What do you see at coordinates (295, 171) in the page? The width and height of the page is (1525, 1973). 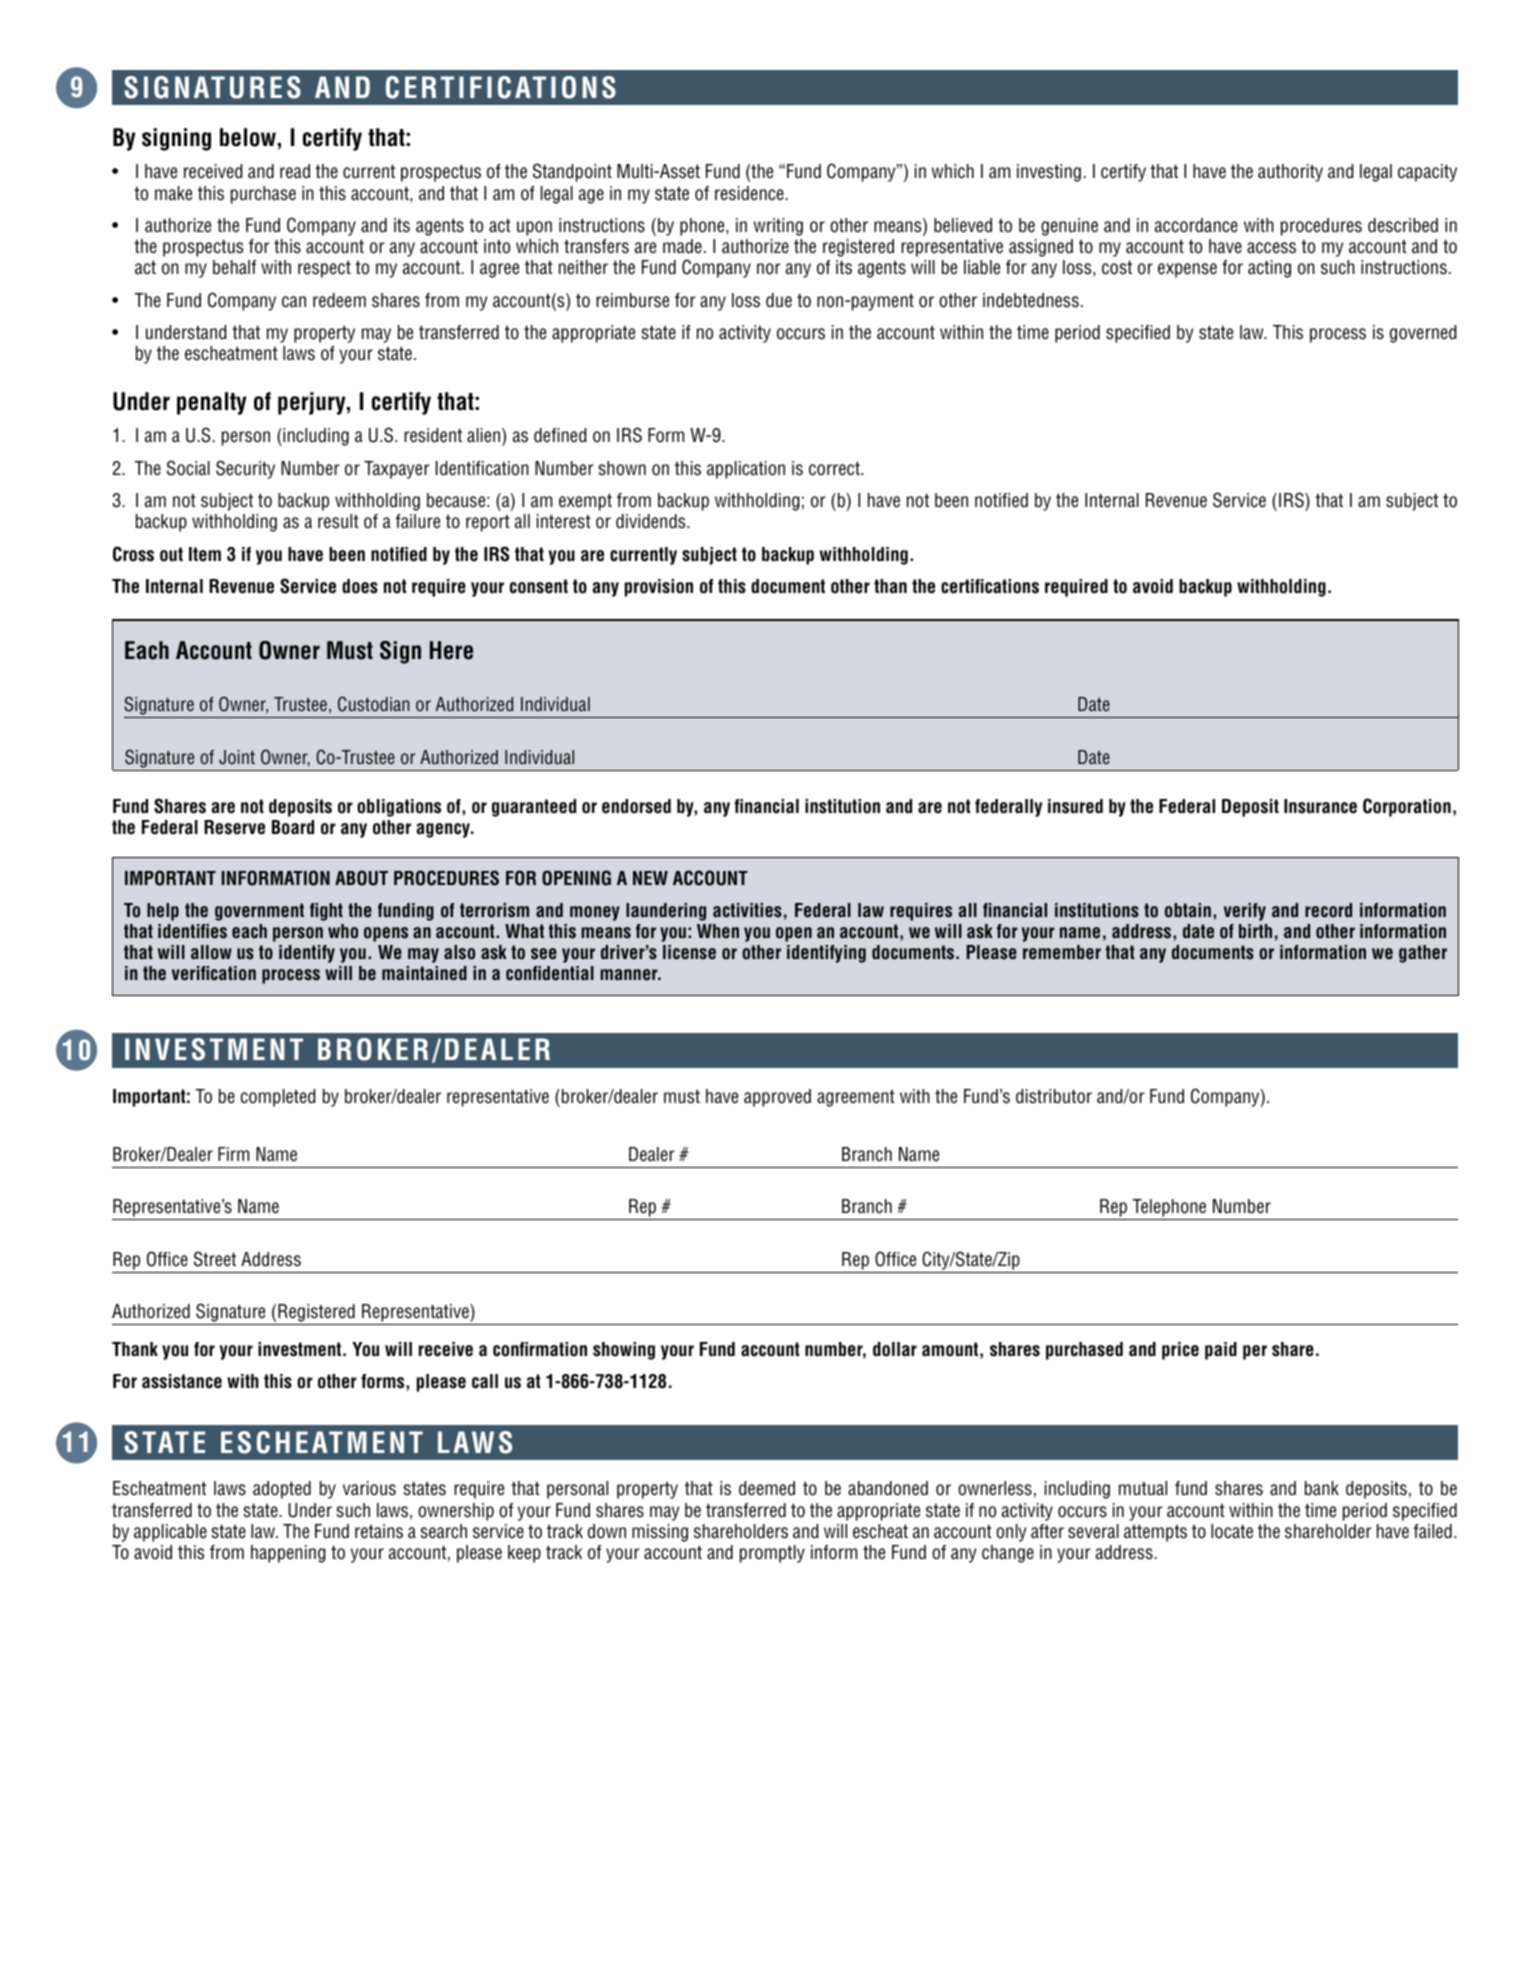 I see `read` at bounding box center [295, 171].
